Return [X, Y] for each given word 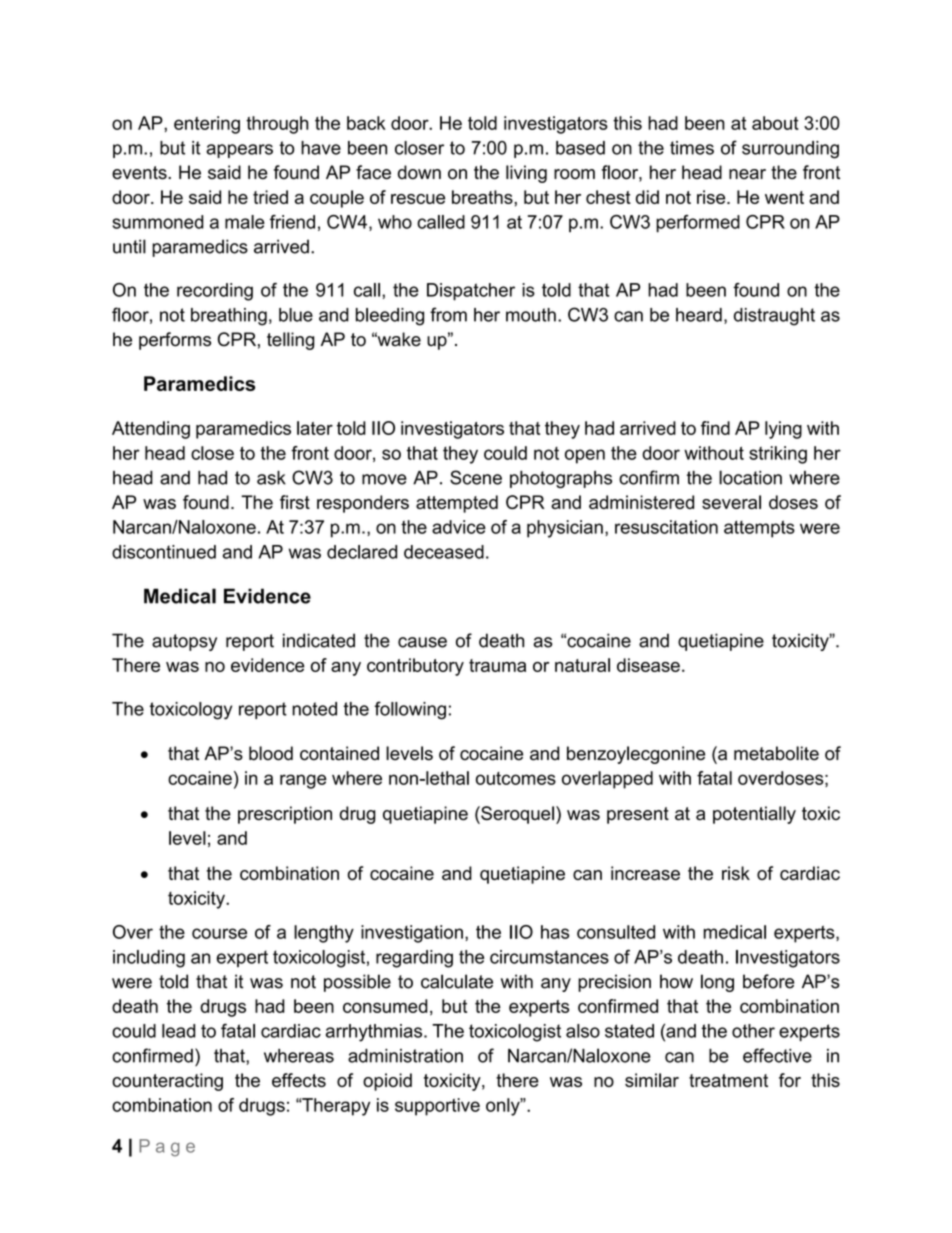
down [419, 172]
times [692, 148]
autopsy [184, 642]
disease [648, 665]
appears [239, 151]
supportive [437, 1107]
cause [422, 642]
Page [167, 1148]
